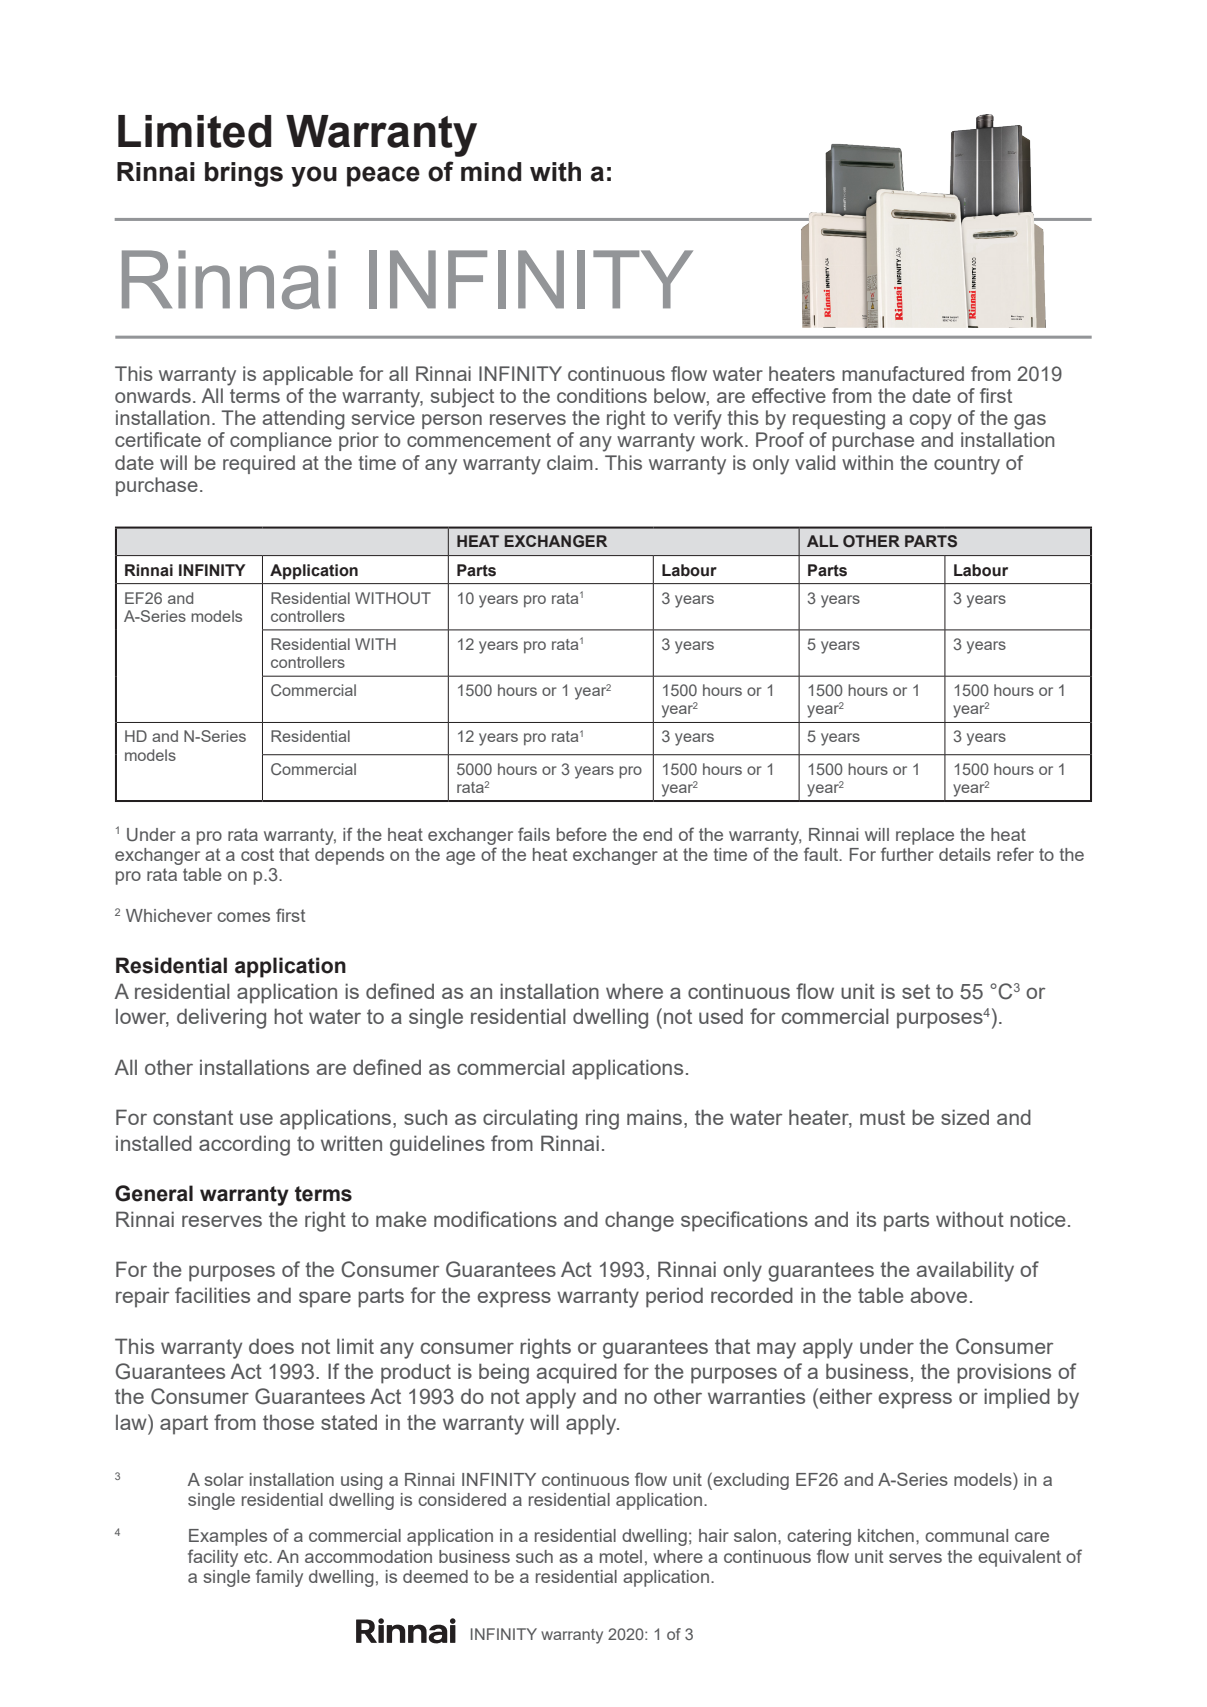 The width and height of the document is (1207, 1707). Describe the element at coordinates (193, 1117) in the document. I see `constant` at that location.
